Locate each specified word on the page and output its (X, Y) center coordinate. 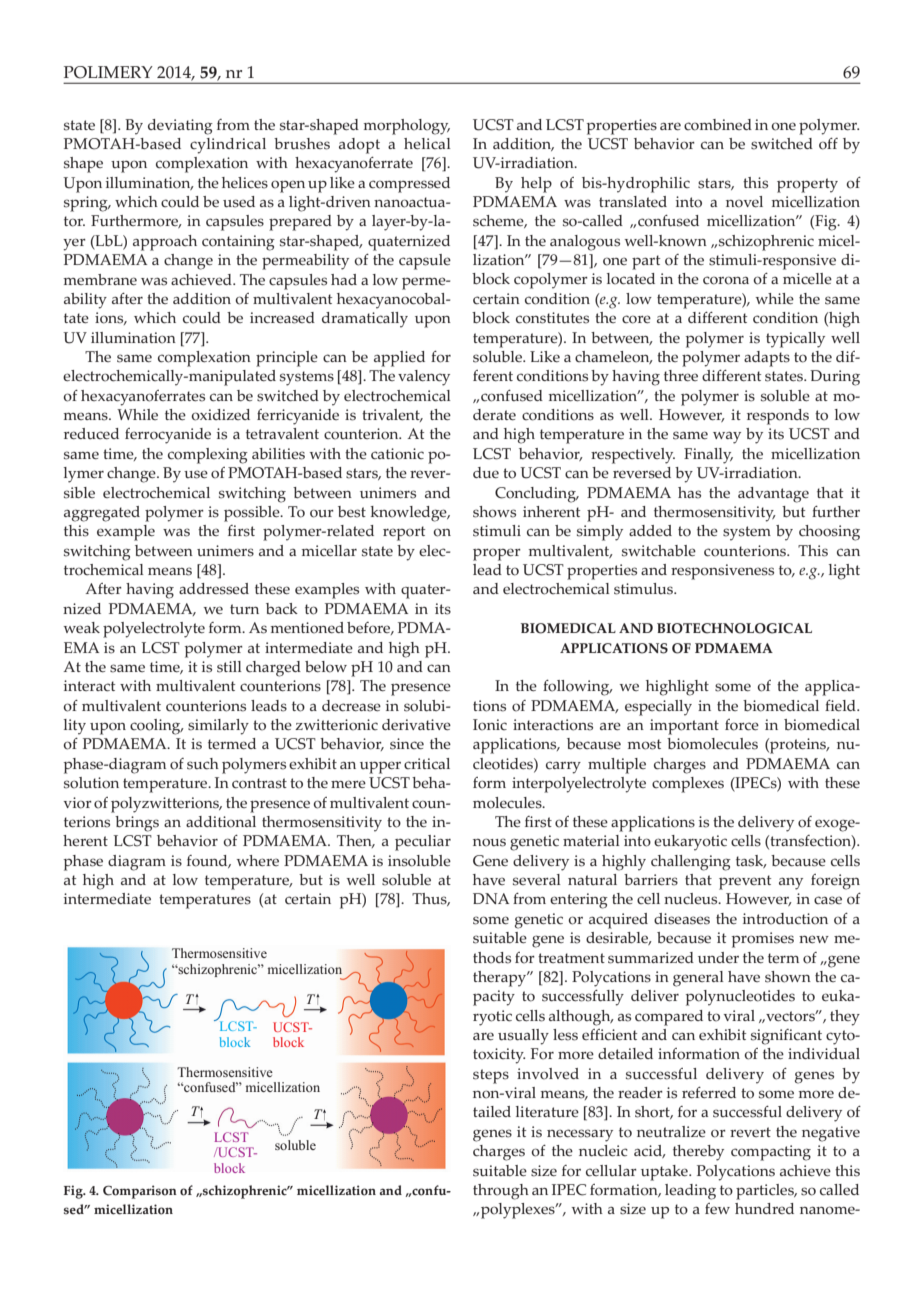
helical (427, 144)
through (501, 1192)
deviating (180, 127)
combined (718, 125)
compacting (771, 1153)
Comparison (140, 1192)
